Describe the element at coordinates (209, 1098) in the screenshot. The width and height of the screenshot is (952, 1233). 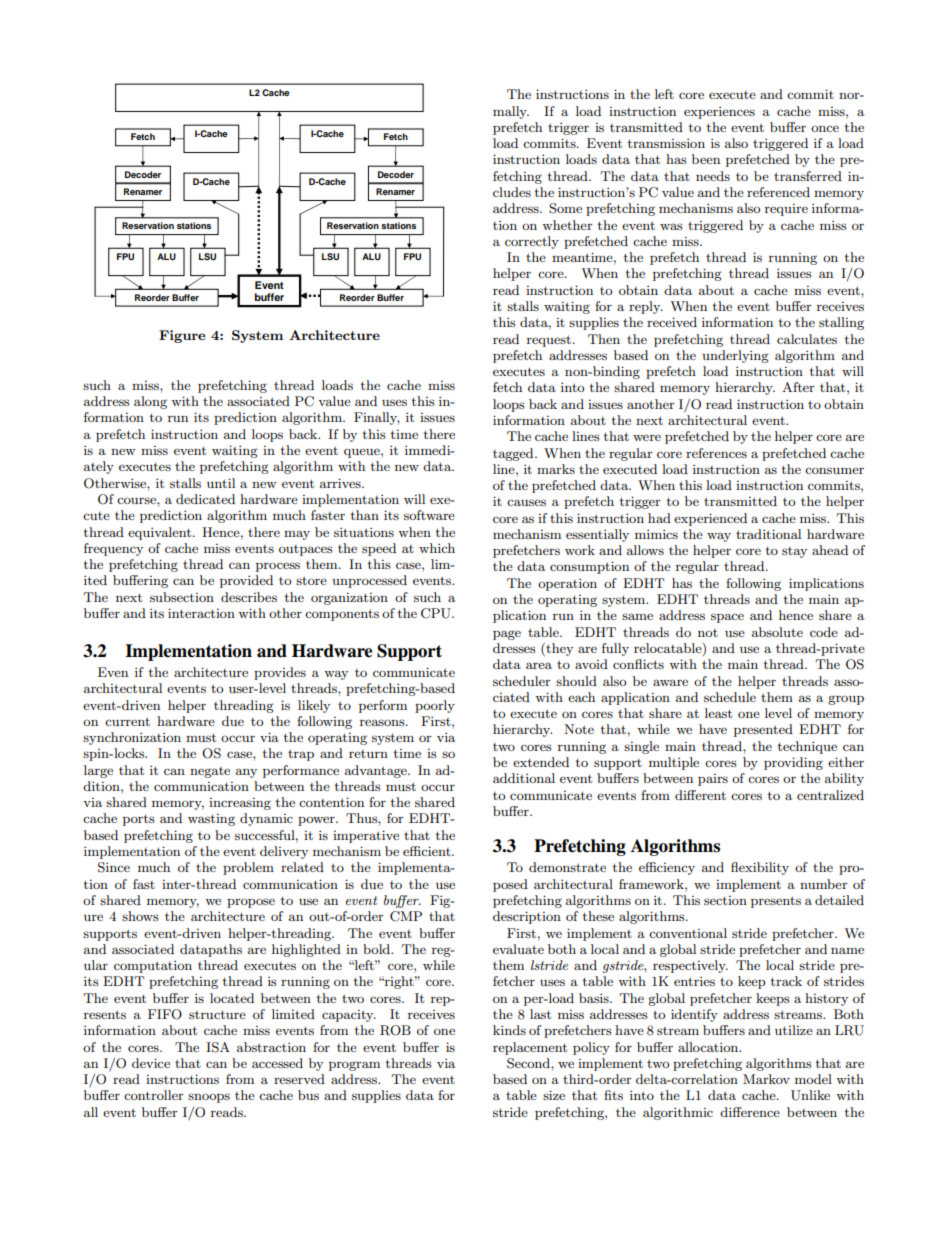
I see `snoops` at that location.
